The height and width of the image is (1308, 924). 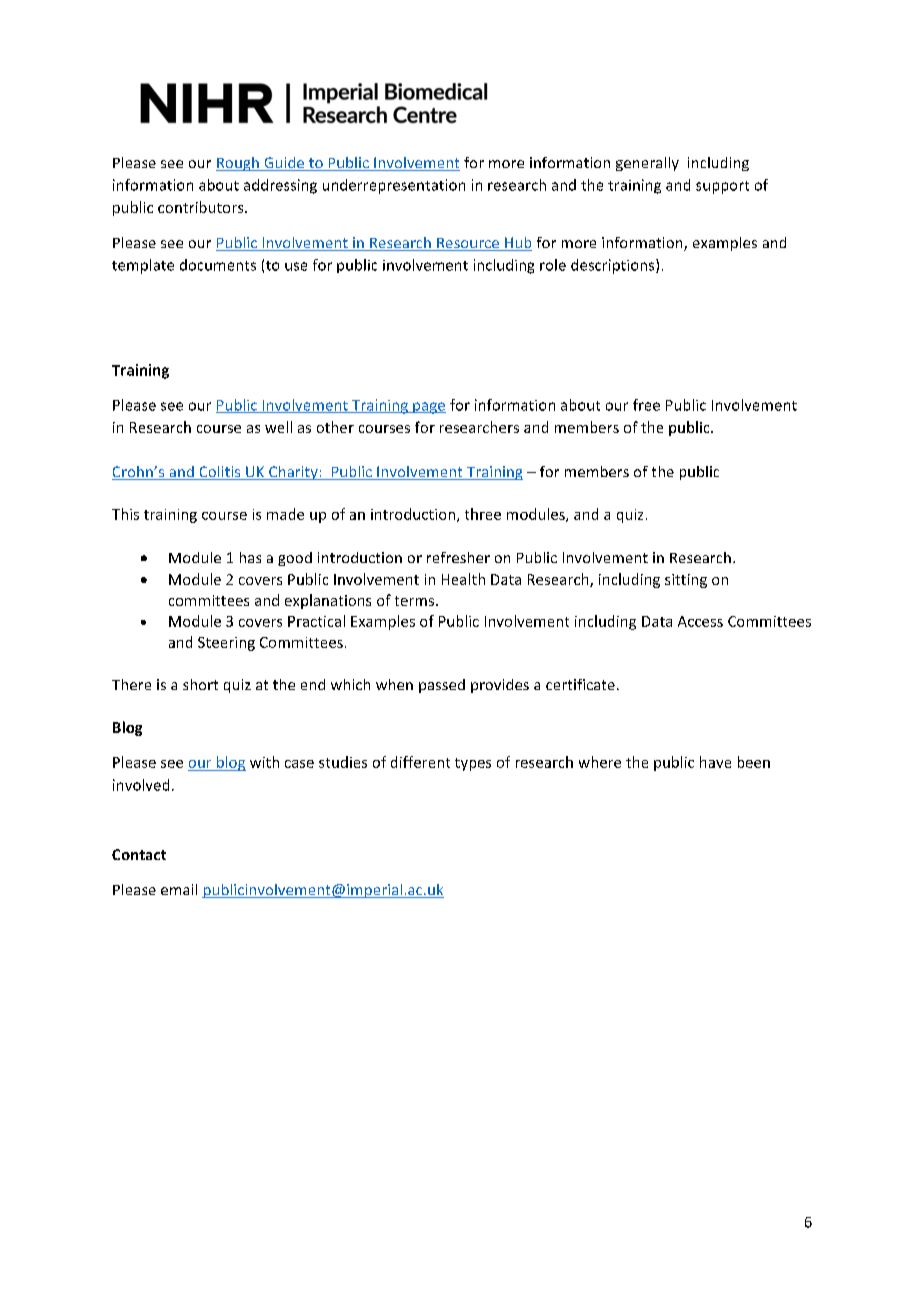 What do you see at coordinates (646, 405) in the image?
I see `free` at bounding box center [646, 405].
